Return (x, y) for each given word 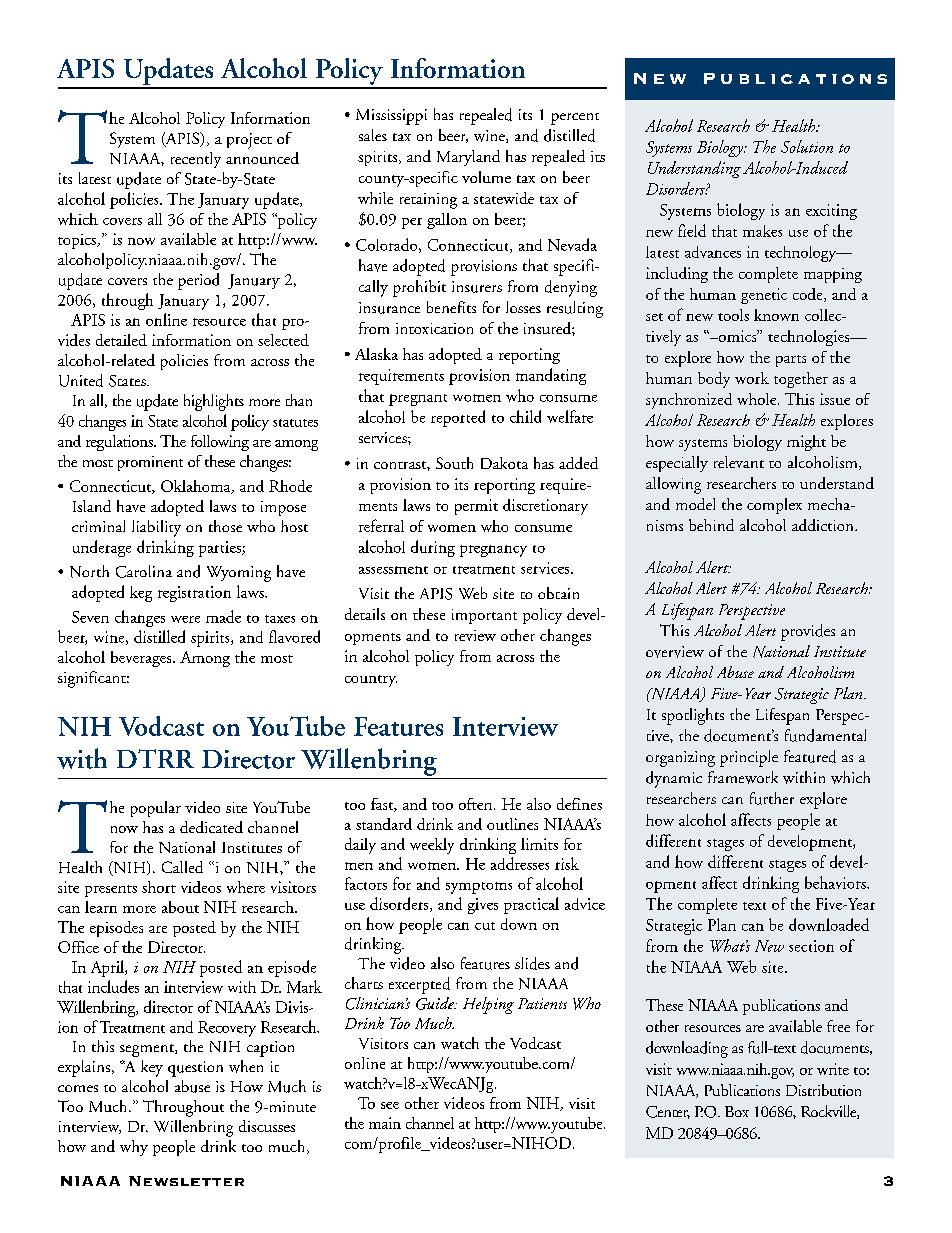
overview (675, 652)
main (385, 1123)
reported (458, 418)
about (180, 907)
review (475, 635)
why (134, 1148)
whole (758, 399)
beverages (142, 659)
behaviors (836, 882)
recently (196, 160)
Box (737, 1111)
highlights (214, 402)
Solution (807, 146)
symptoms (479, 888)
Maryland (468, 158)
